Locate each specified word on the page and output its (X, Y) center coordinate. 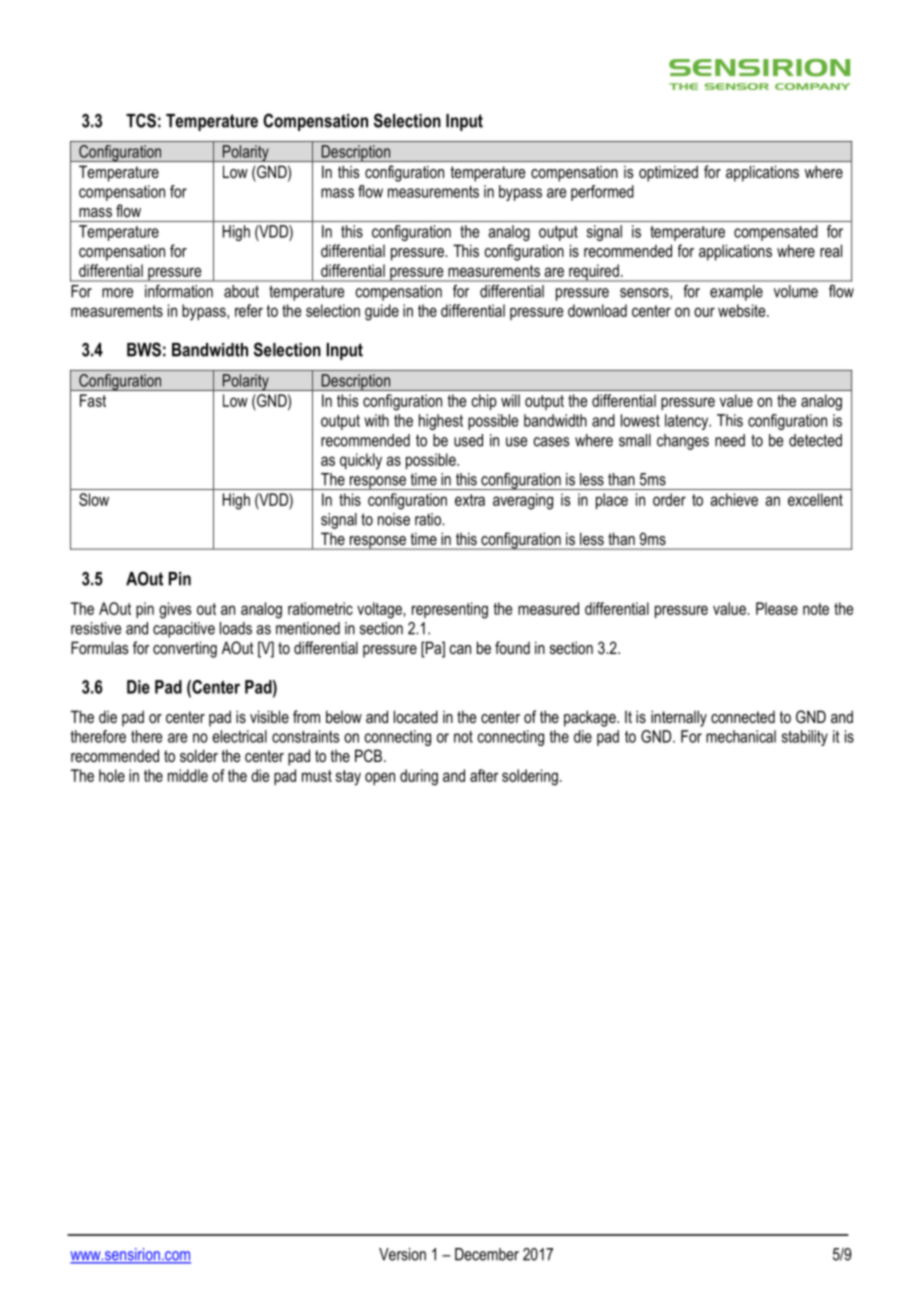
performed (602, 193)
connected (743, 716)
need (730, 440)
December (487, 1254)
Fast (93, 400)
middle (188, 775)
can (460, 649)
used (468, 440)
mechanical (741, 736)
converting (185, 649)
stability (805, 738)
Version (402, 1254)
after (484, 775)
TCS (141, 120)
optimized (668, 173)
